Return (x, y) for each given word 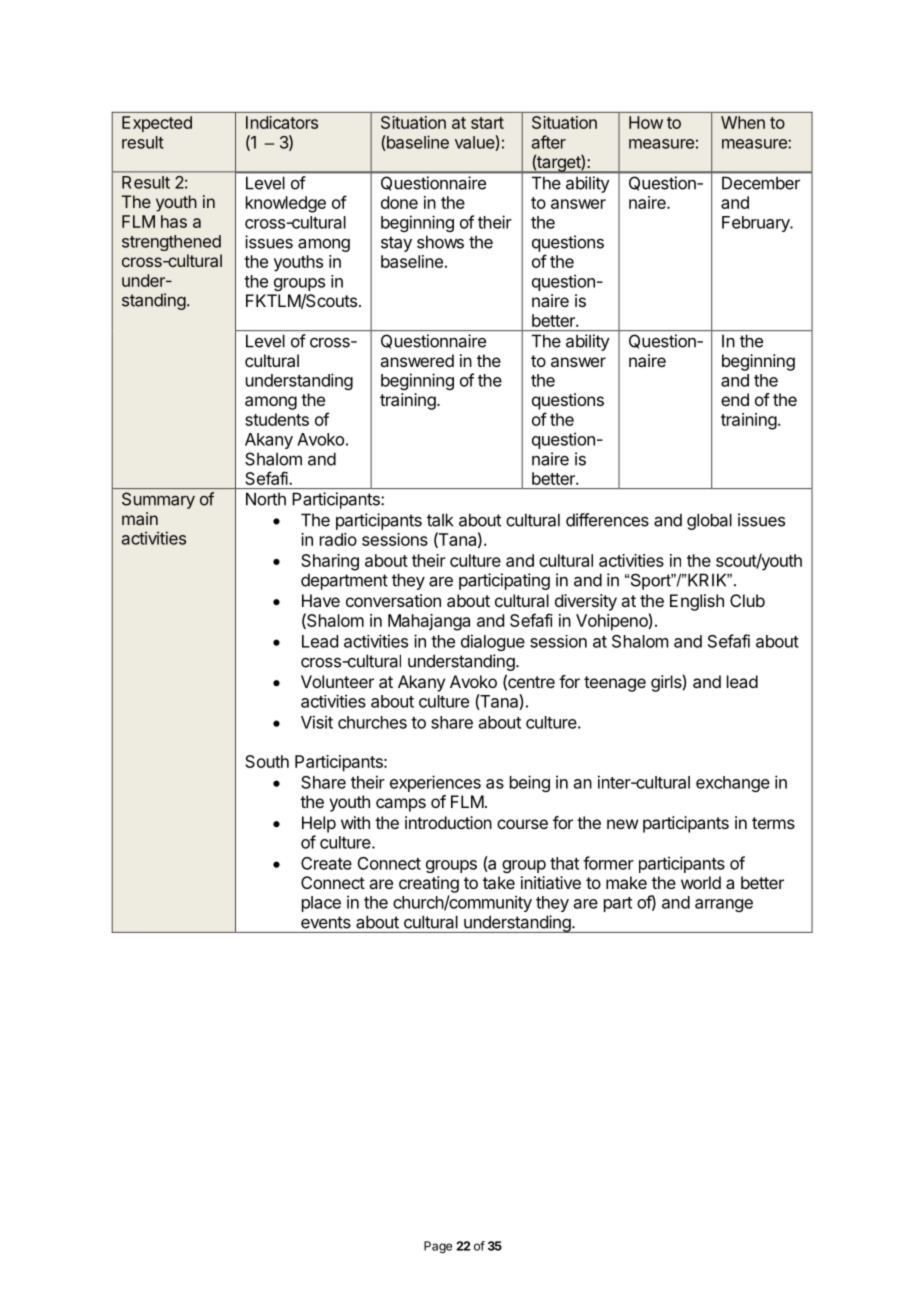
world (701, 882)
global (709, 521)
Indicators (282, 122)
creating (429, 884)
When (743, 122)
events (326, 922)
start (487, 123)
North (266, 499)
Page (438, 1247)
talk (440, 520)
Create (326, 863)
